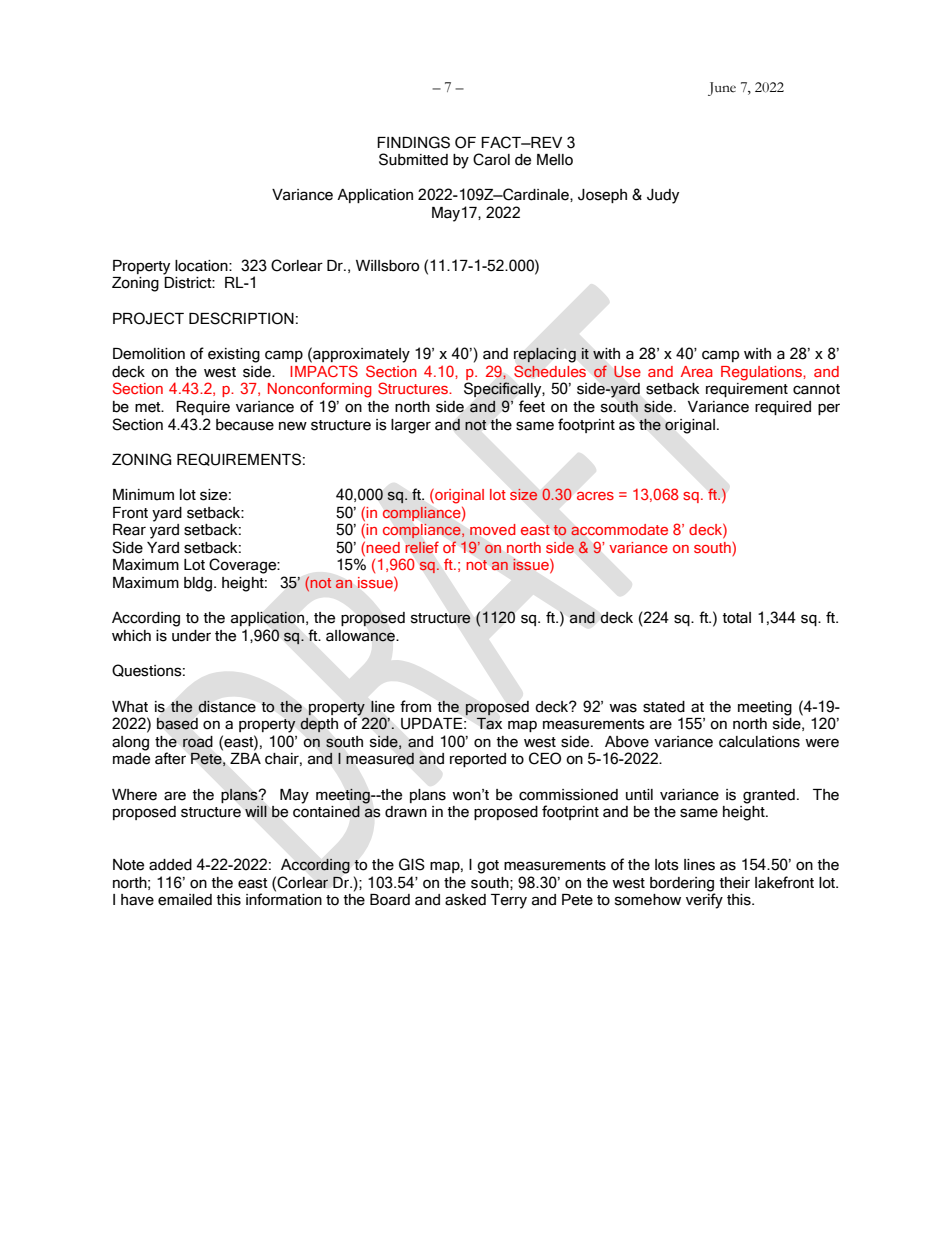  Describe the element at coordinates (491, 159) in the screenshot. I see `Carol` at that location.
